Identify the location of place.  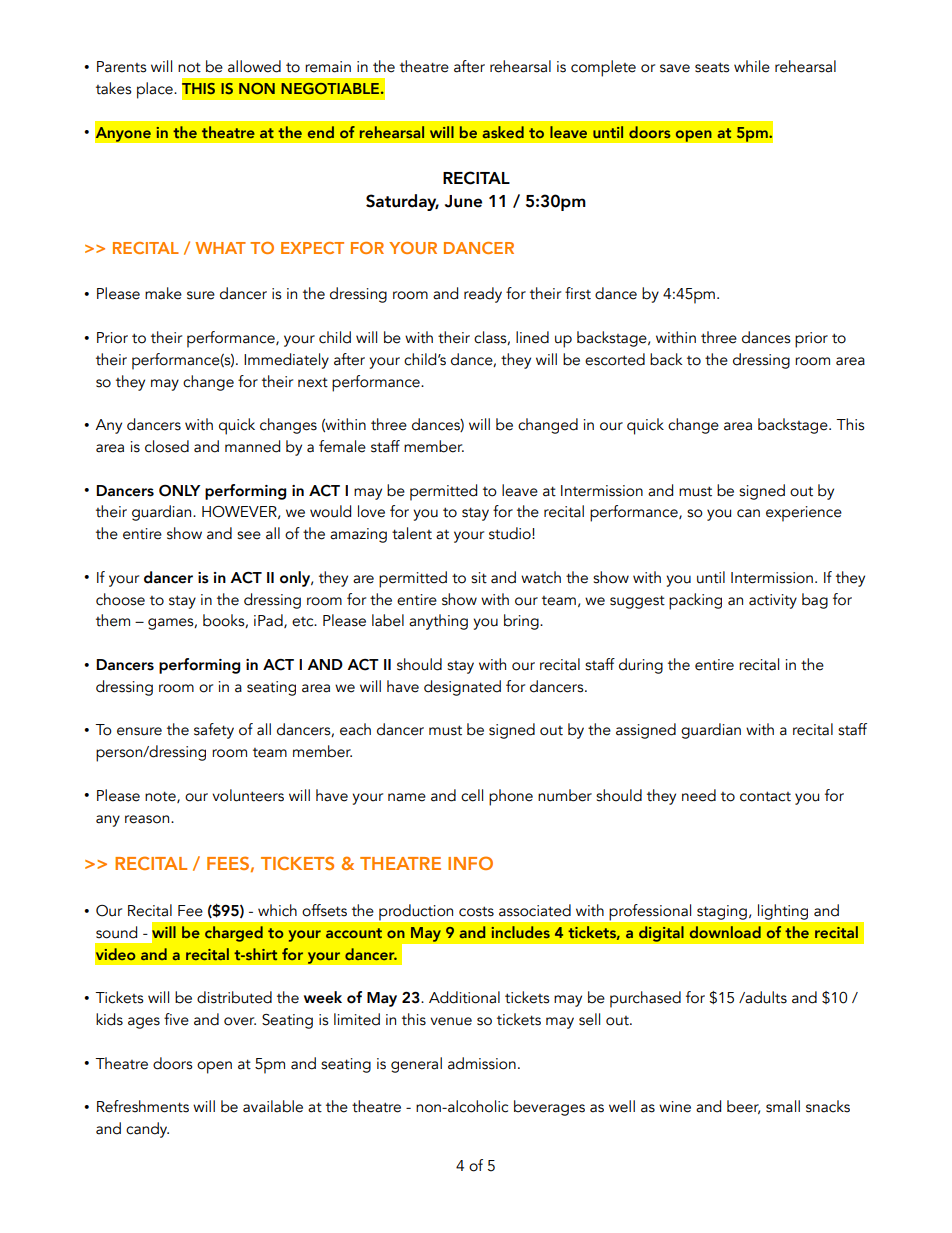
(156, 90).
